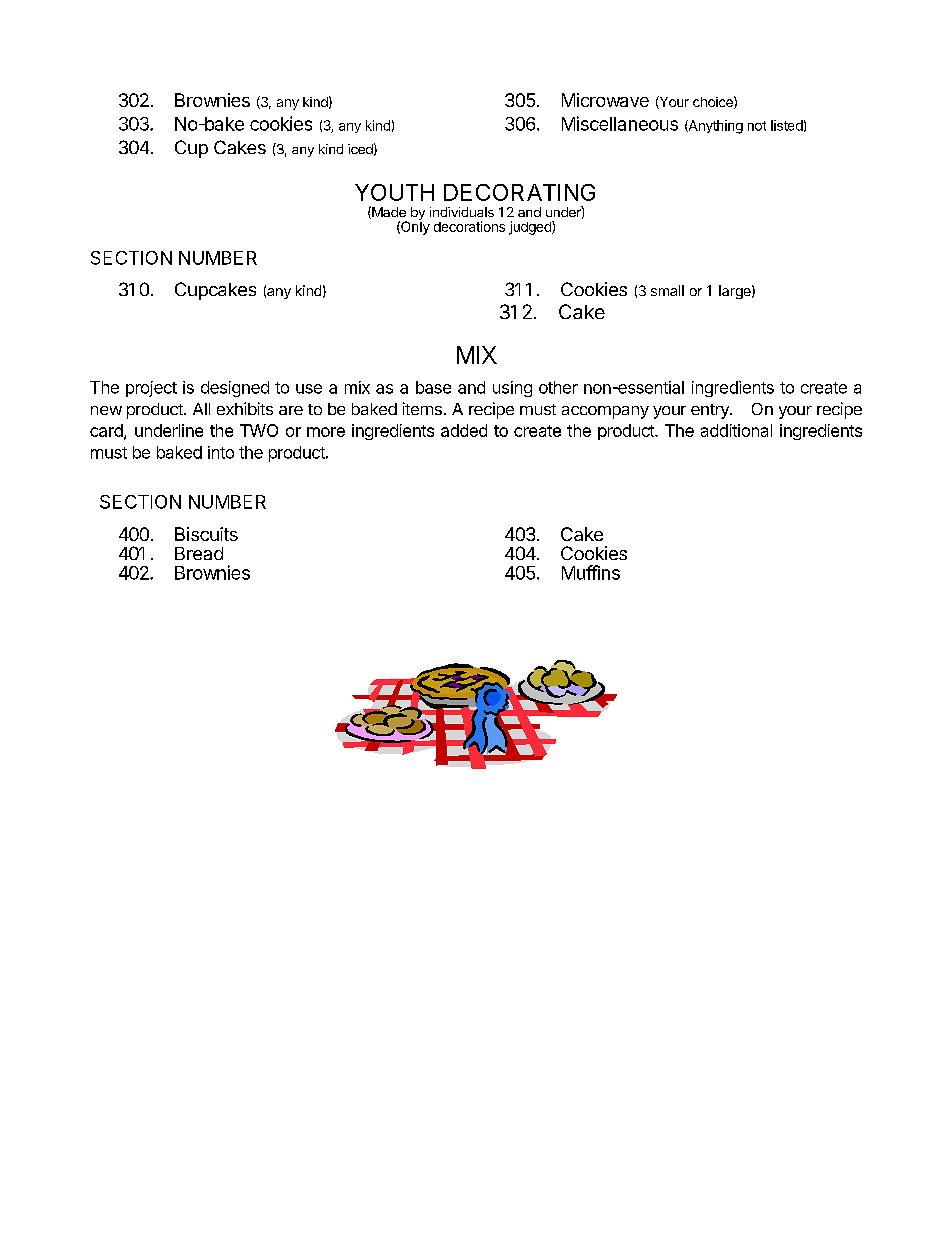 The height and width of the screenshot is (1233, 952). Describe the element at coordinates (464, 430) in the screenshot. I see `added` at that location.
